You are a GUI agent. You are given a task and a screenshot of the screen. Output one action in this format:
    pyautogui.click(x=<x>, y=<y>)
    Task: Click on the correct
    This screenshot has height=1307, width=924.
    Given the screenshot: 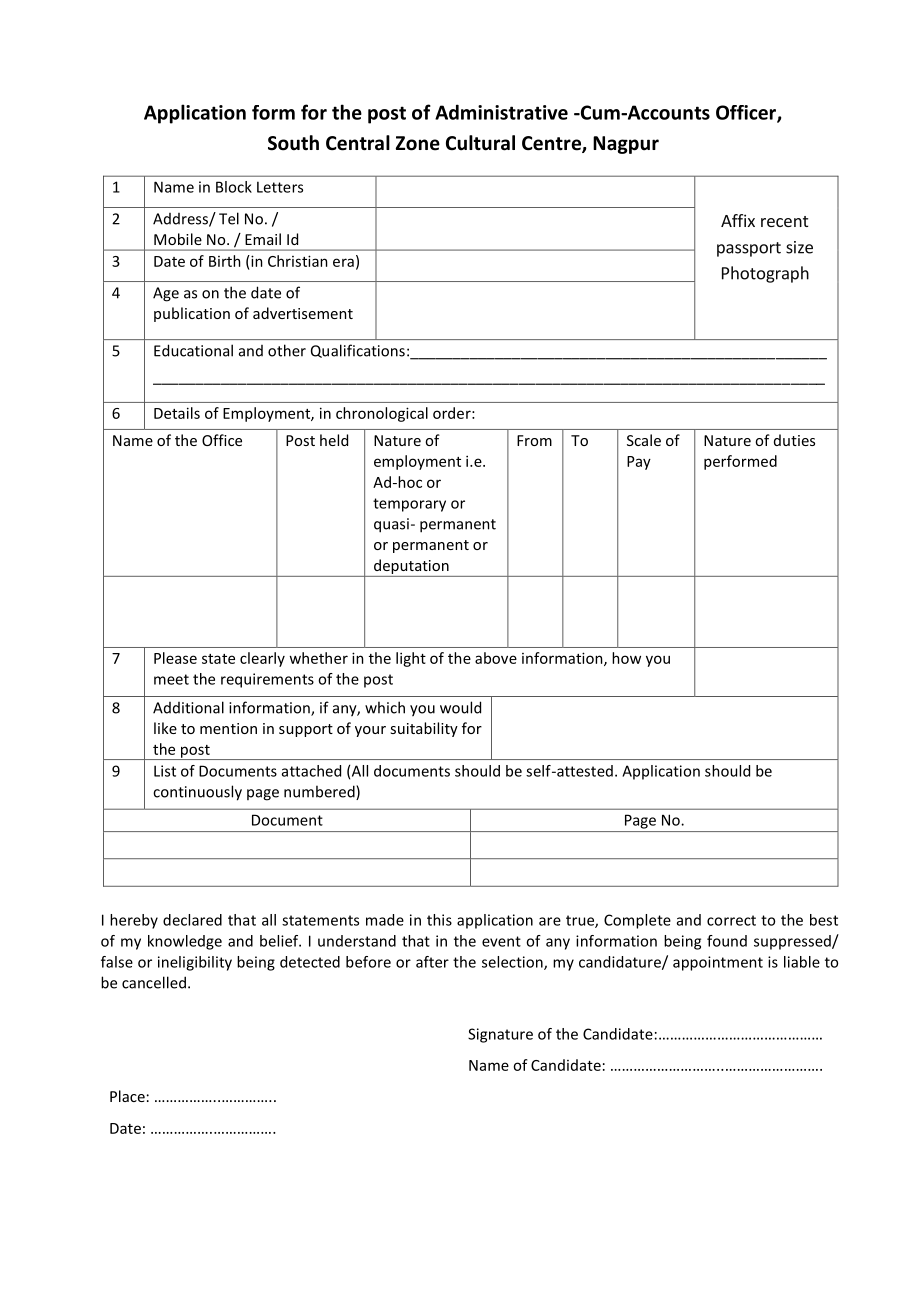 What is the action you would take?
    pyautogui.click(x=731, y=920)
